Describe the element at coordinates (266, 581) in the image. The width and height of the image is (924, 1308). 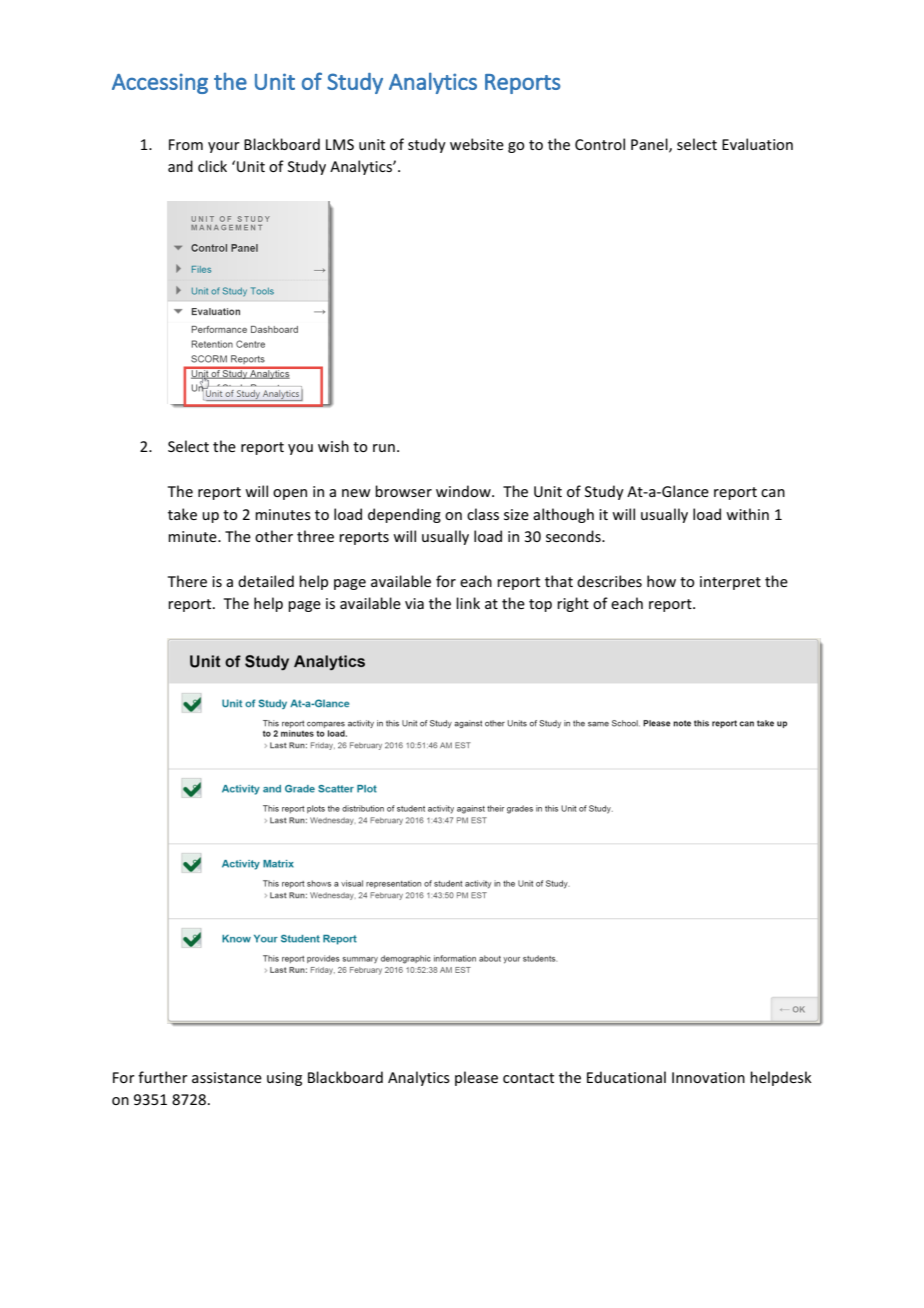
I see `detailed` at that location.
